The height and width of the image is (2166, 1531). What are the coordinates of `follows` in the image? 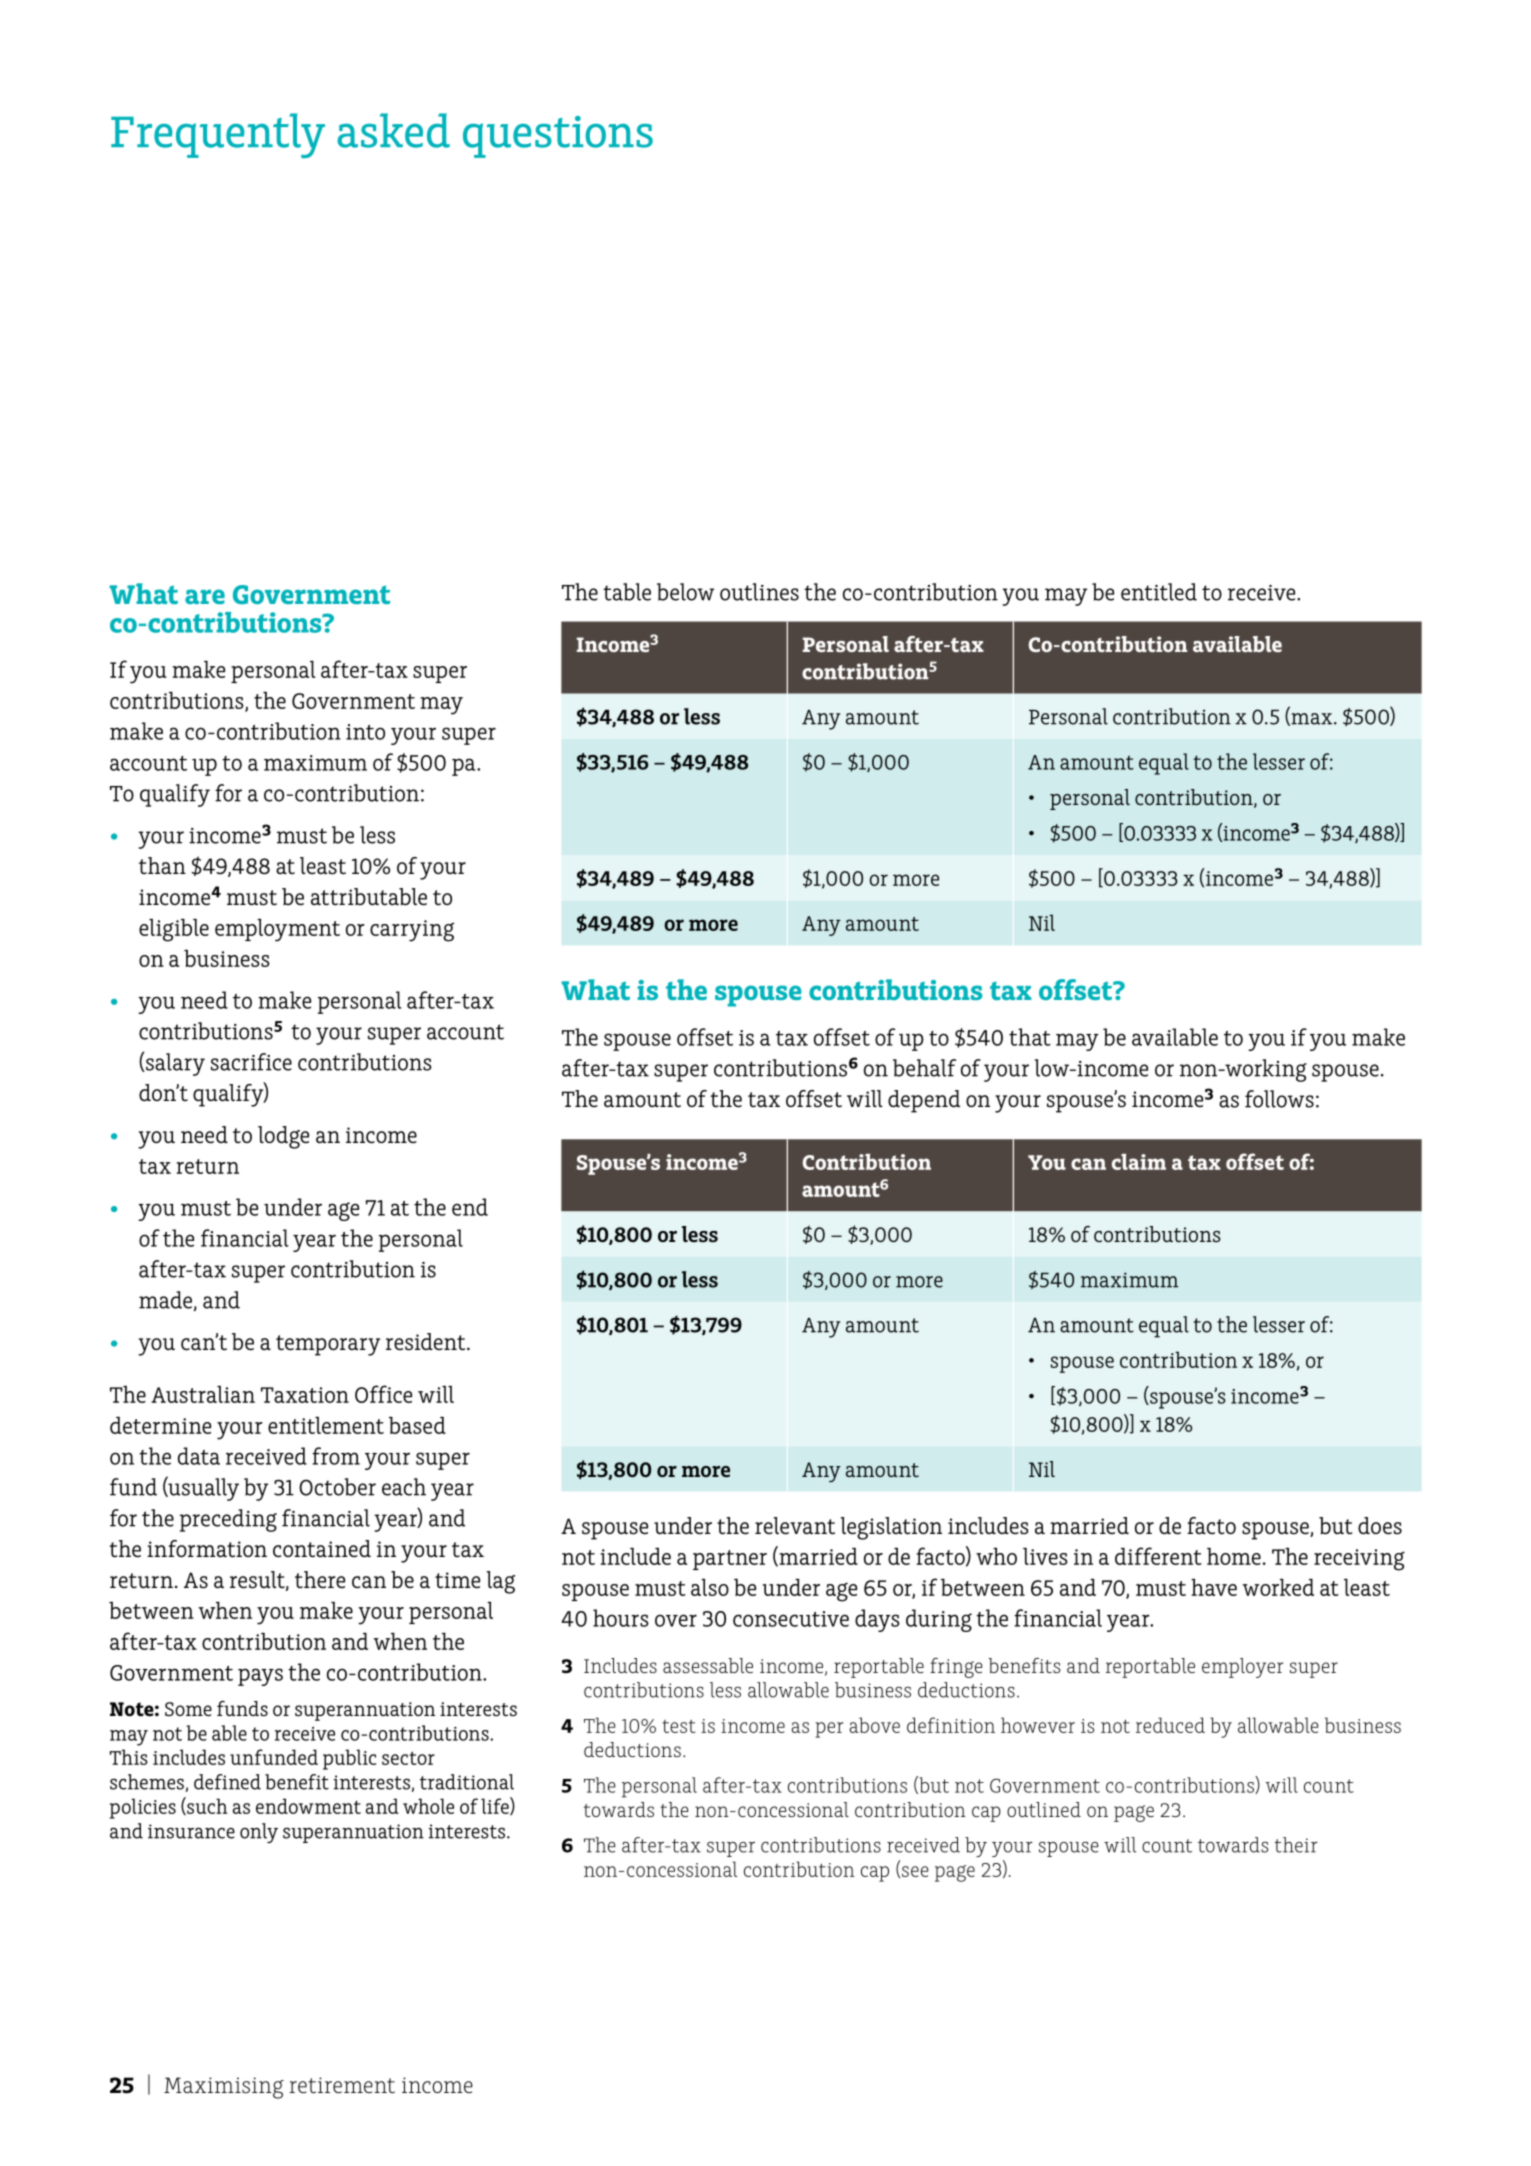 It's located at (1279, 1099).
